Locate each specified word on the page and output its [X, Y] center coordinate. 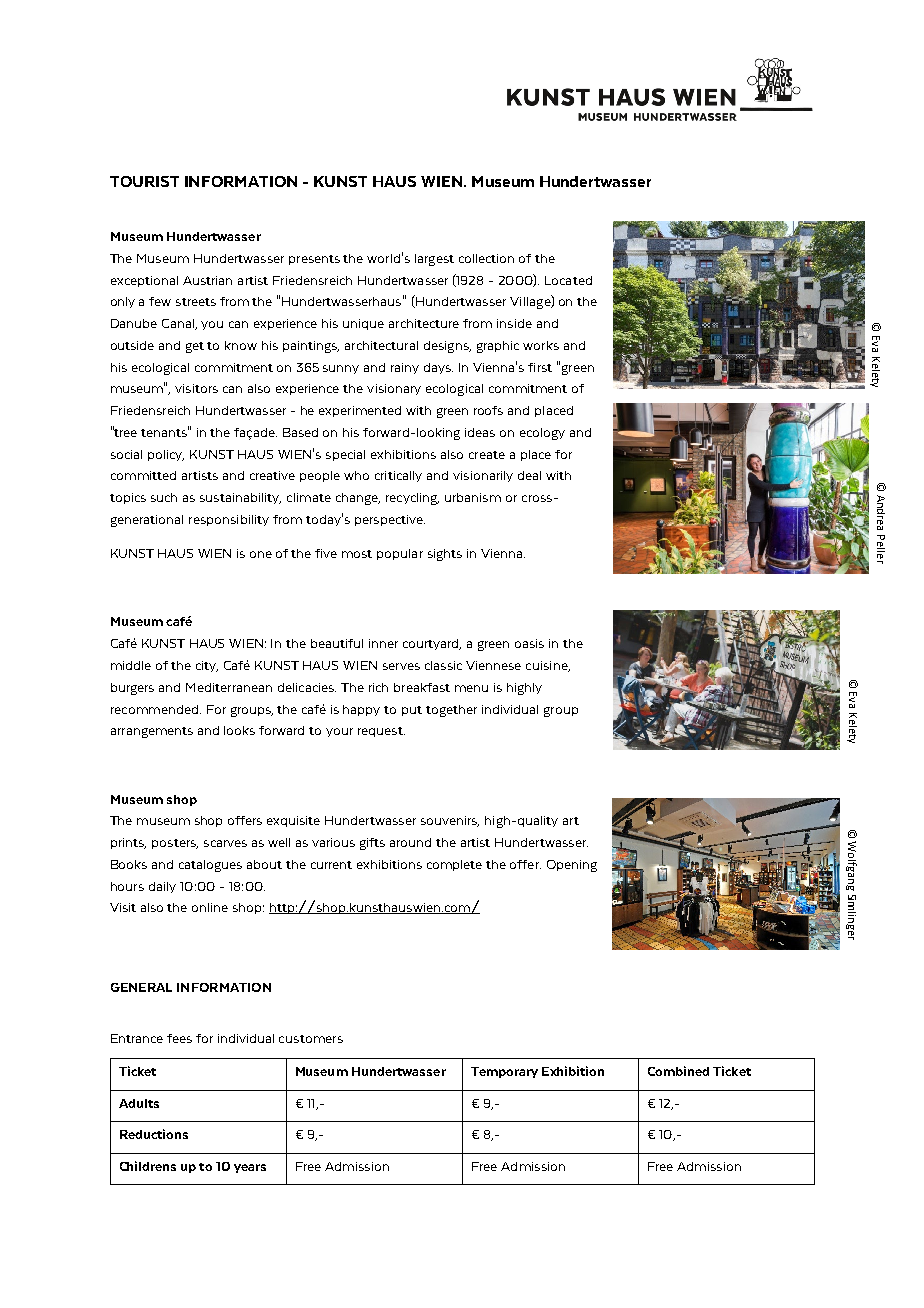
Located [568, 280]
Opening [572, 866]
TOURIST [144, 181]
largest [434, 260]
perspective [390, 520]
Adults [139, 1103]
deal [529, 475]
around [410, 842]
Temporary [504, 1072]
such [164, 497]
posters [175, 844]
